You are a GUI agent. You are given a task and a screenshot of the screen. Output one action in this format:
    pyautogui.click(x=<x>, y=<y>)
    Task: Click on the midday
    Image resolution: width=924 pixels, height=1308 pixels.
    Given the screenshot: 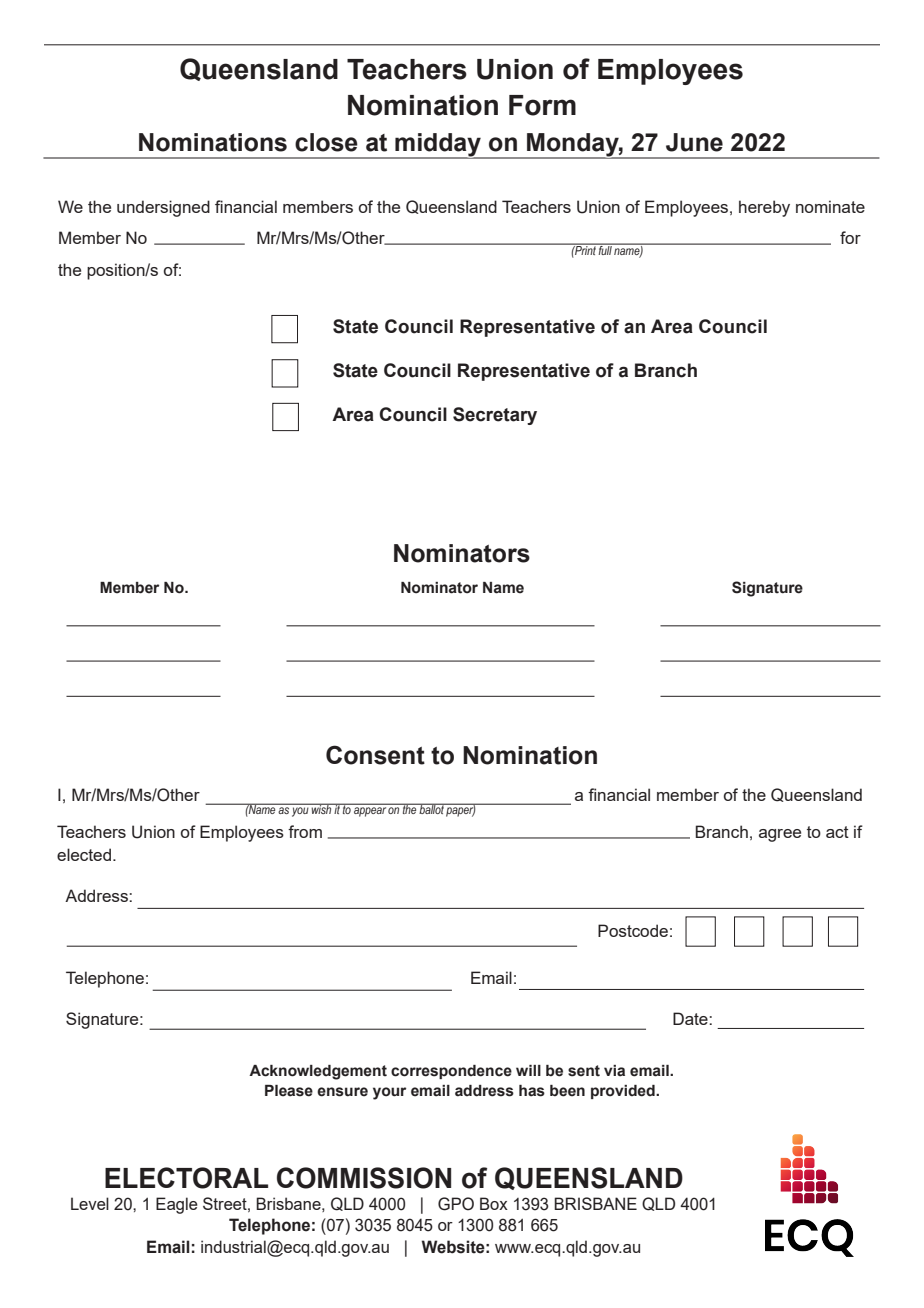 What is the action you would take?
    pyautogui.click(x=438, y=146)
